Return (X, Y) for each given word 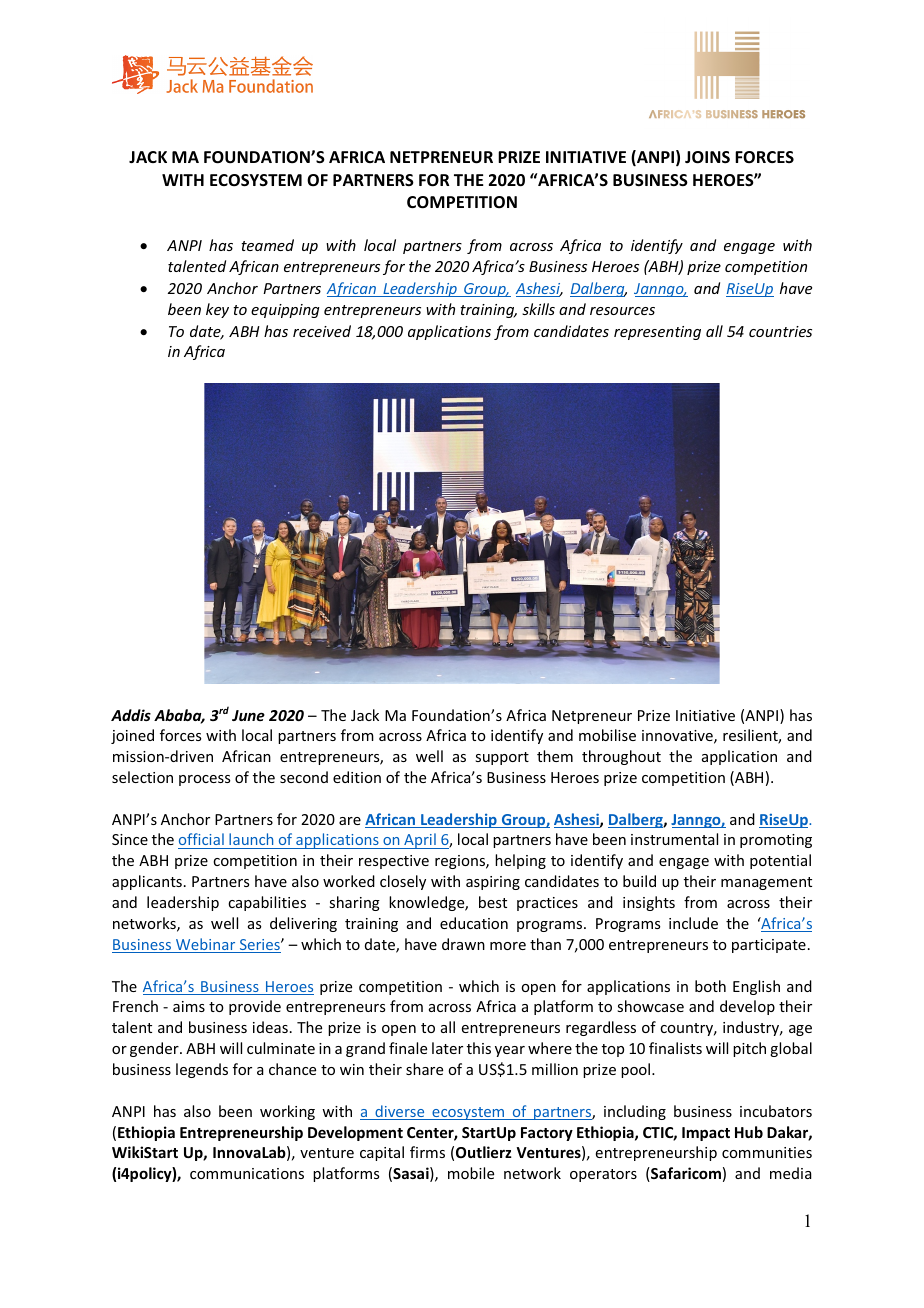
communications (247, 1173)
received (322, 331)
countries (780, 331)
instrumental (674, 839)
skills (538, 309)
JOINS (707, 157)
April (420, 841)
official (202, 841)
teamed (267, 245)
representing (657, 333)
